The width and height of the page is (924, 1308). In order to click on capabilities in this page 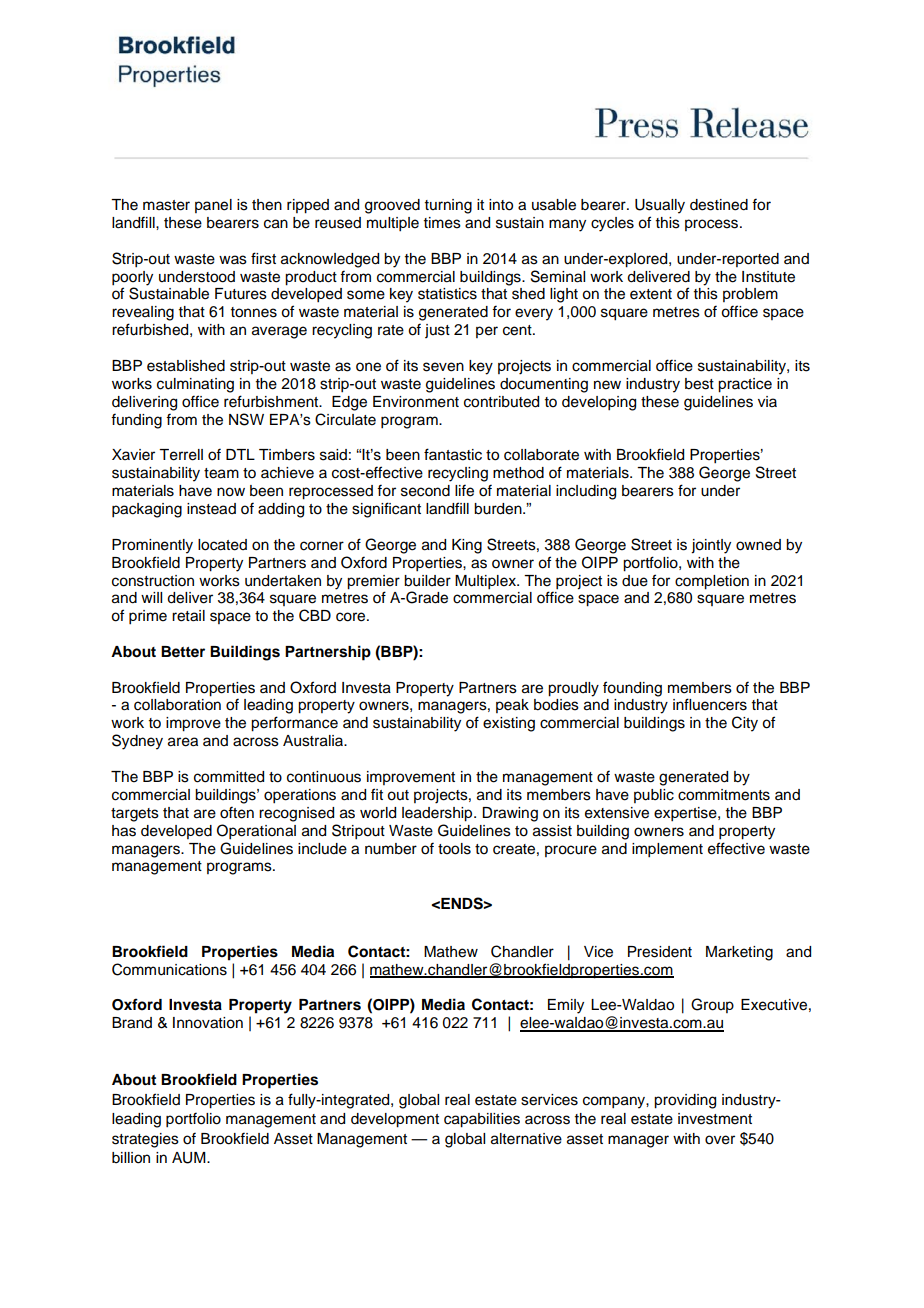, I will do `click(482, 1120)`.
